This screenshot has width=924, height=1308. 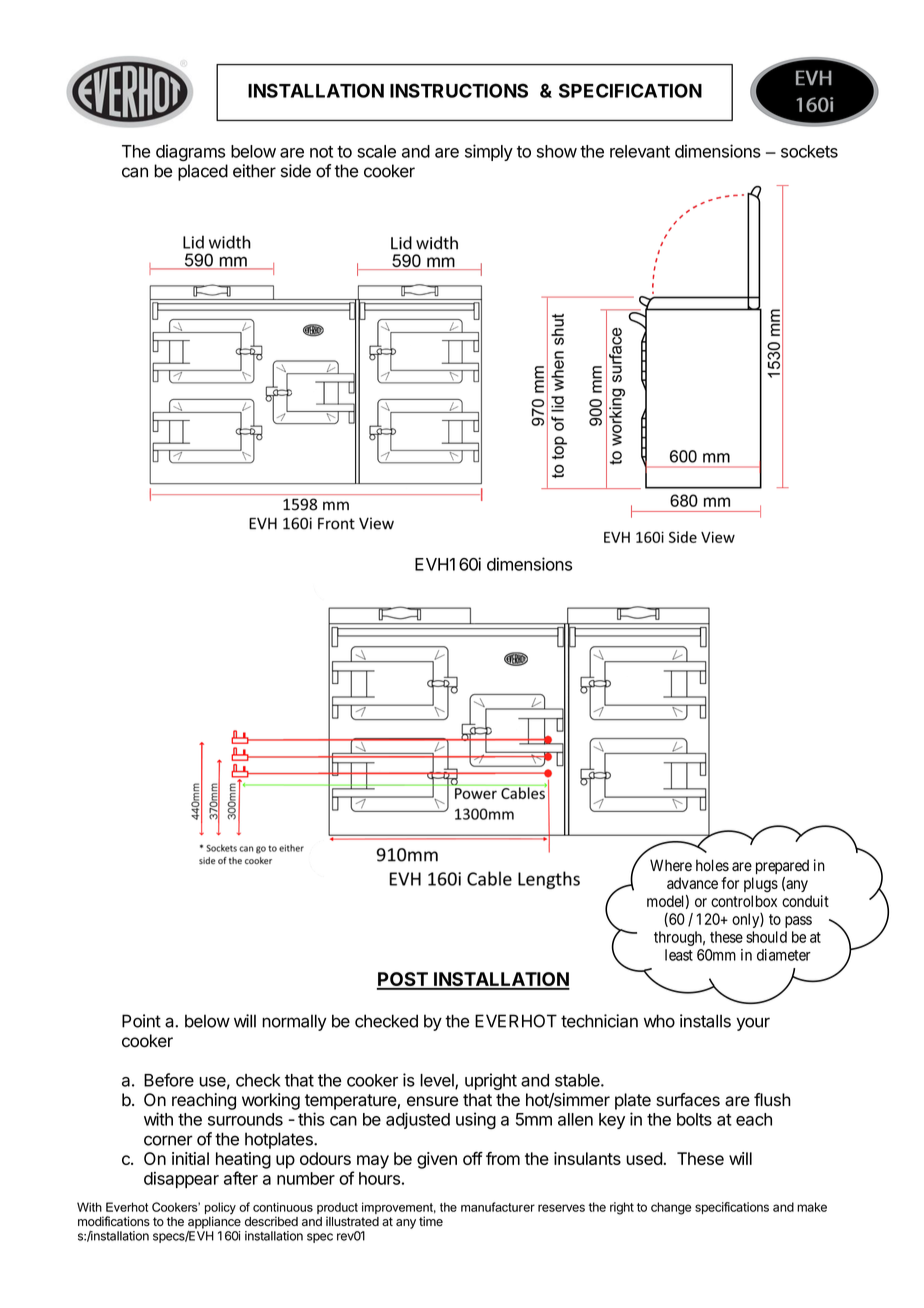 What do you see at coordinates (640, 151) in the screenshot?
I see `relevant` at bounding box center [640, 151].
